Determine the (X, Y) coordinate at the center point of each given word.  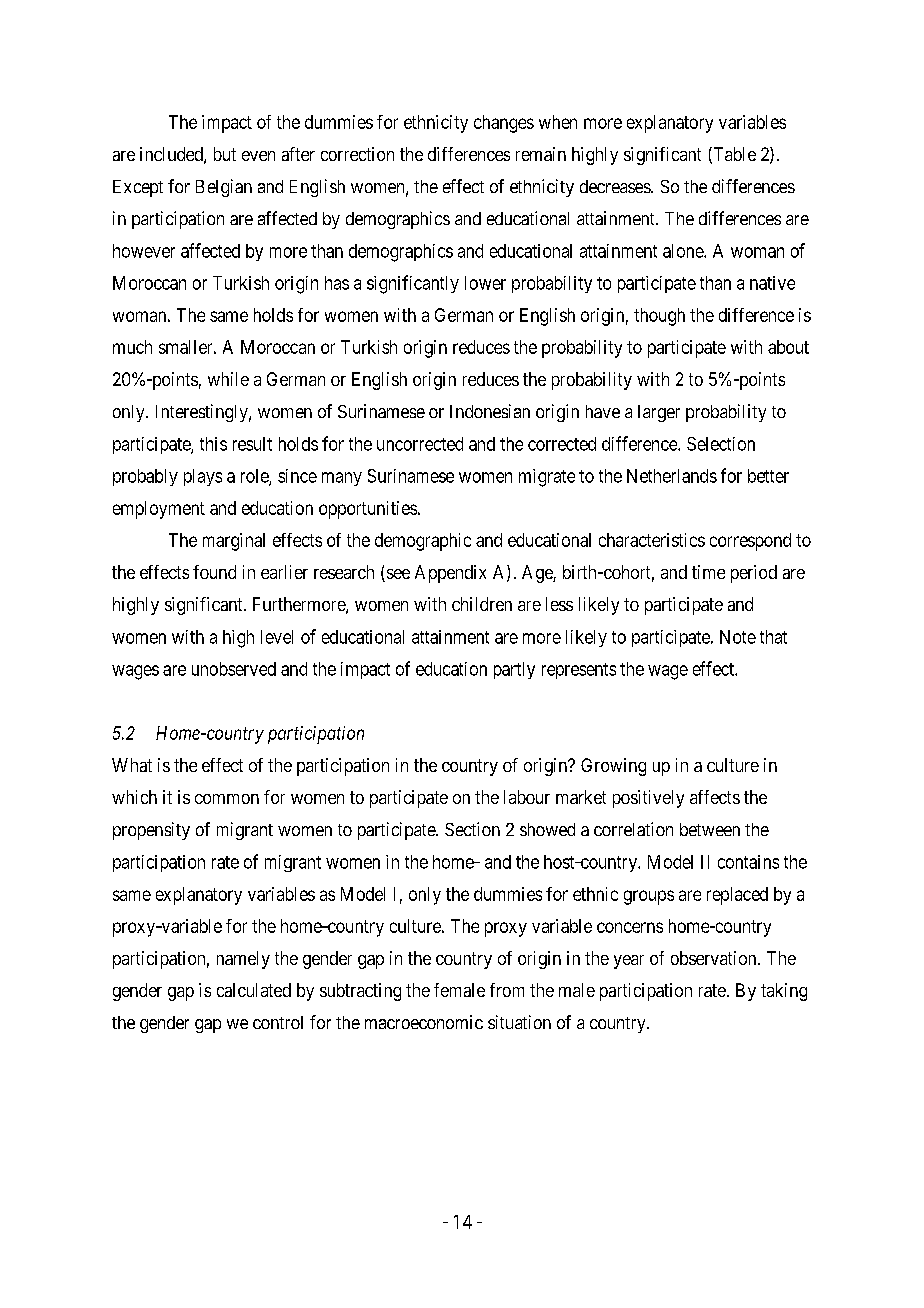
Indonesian (490, 411)
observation (715, 958)
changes (504, 124)
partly (514, 670)
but (225, 154)
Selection (721, 444)
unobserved (234, 669)
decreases (616, 186)
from (507, 990)
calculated (254, 990)
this (213, 444)
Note (738, 637)
